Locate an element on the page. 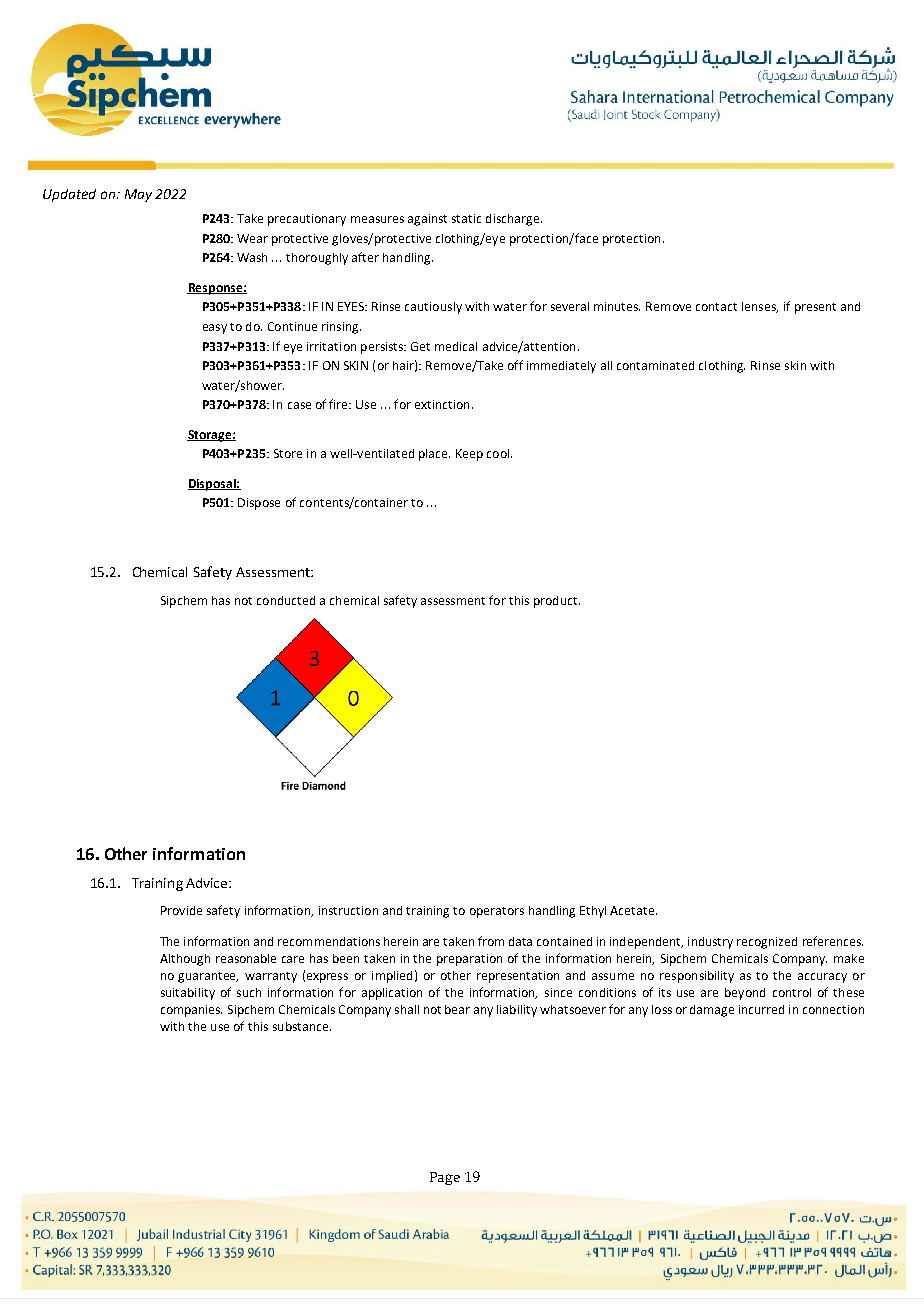 The height and width of the page is (1308, 924). conducted is located at coordinates (286, 600).
